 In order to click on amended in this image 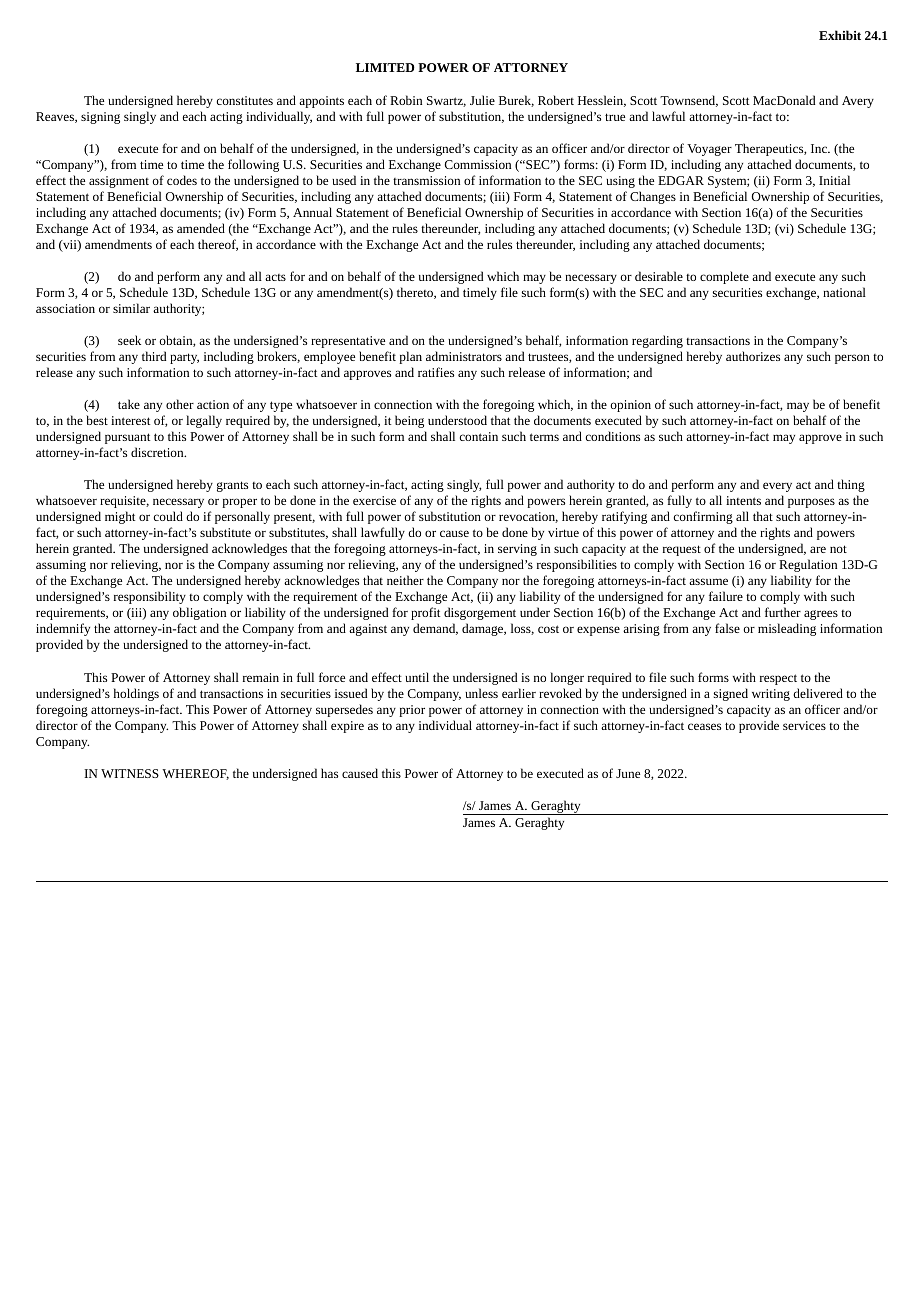, I will do `click(201, 228)`.
